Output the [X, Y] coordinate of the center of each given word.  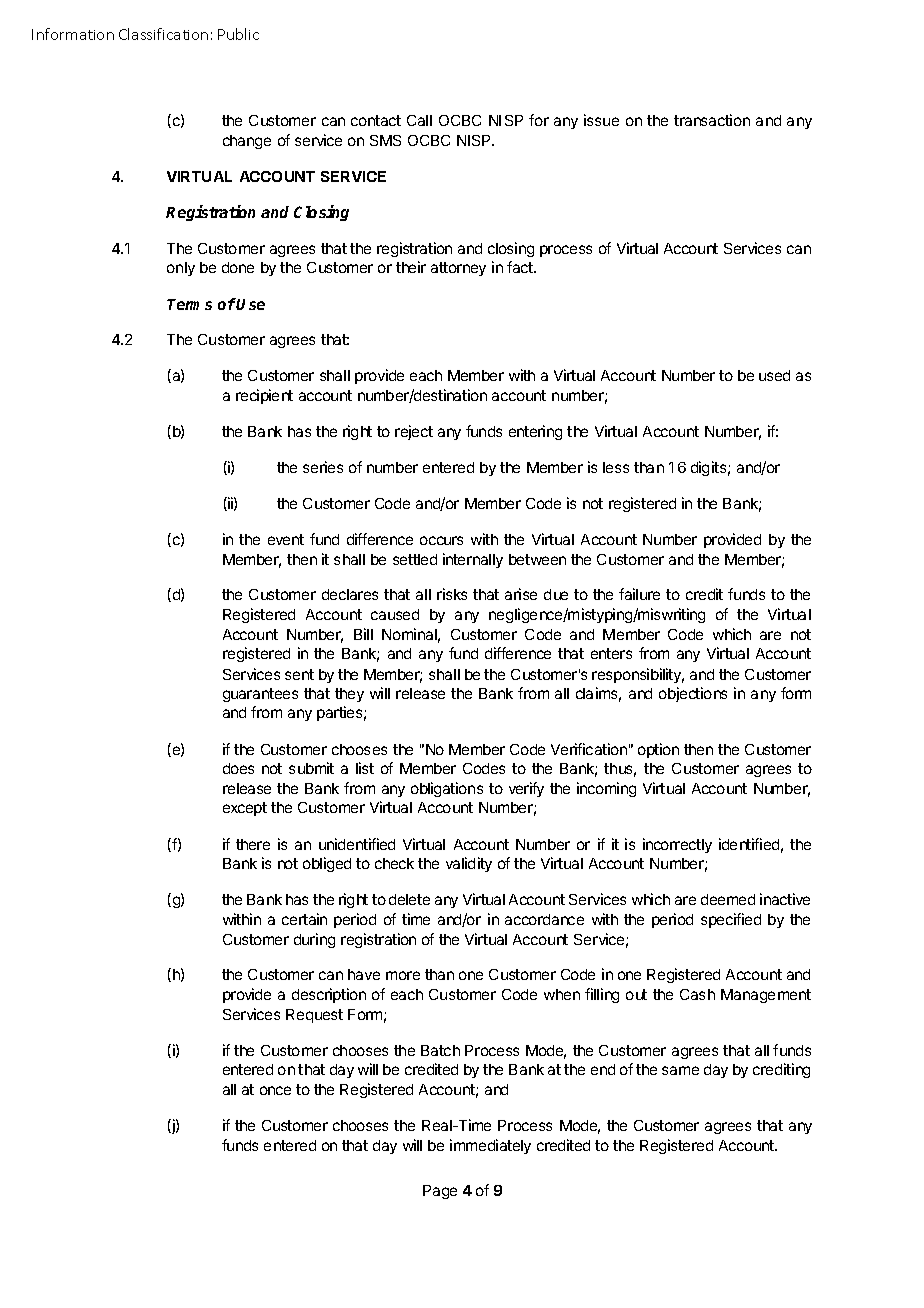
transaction [712, 120]
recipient [264, 396]
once [275, 1090]
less [616, 467]
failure [639, 594]
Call [419, 120]
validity [469, 864]
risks [452, 594]
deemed [728, 899]
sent [299, 674]
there [253, 844]
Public [238, 34]
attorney [458, 269]
